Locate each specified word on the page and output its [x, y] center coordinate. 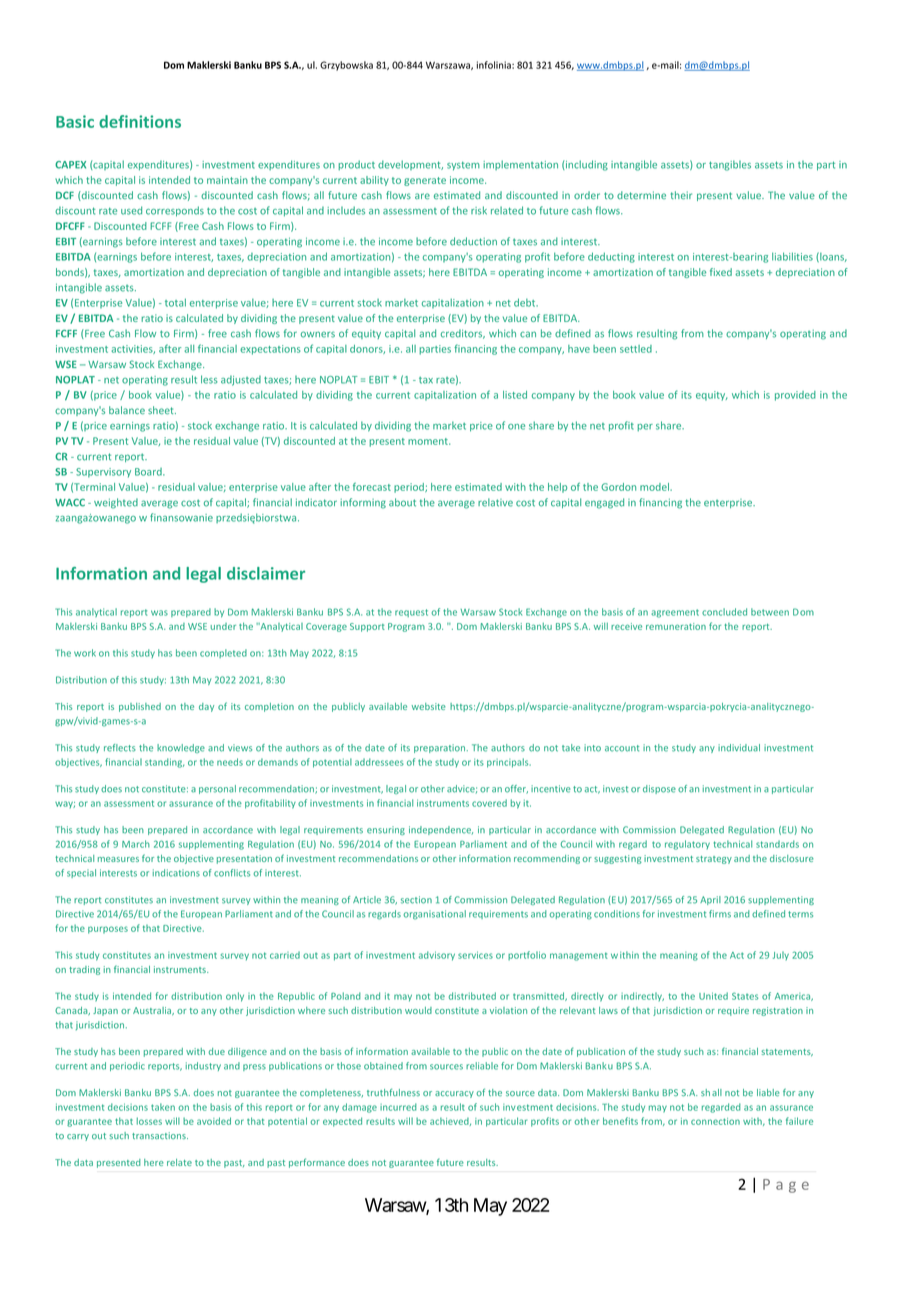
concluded [724, 612]
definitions [140, 121]
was [159, 613]
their [681, 195]
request [411, 613]
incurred [398, 1107]
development [410, 165]
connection [715, 1121]
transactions [160, 1135]
